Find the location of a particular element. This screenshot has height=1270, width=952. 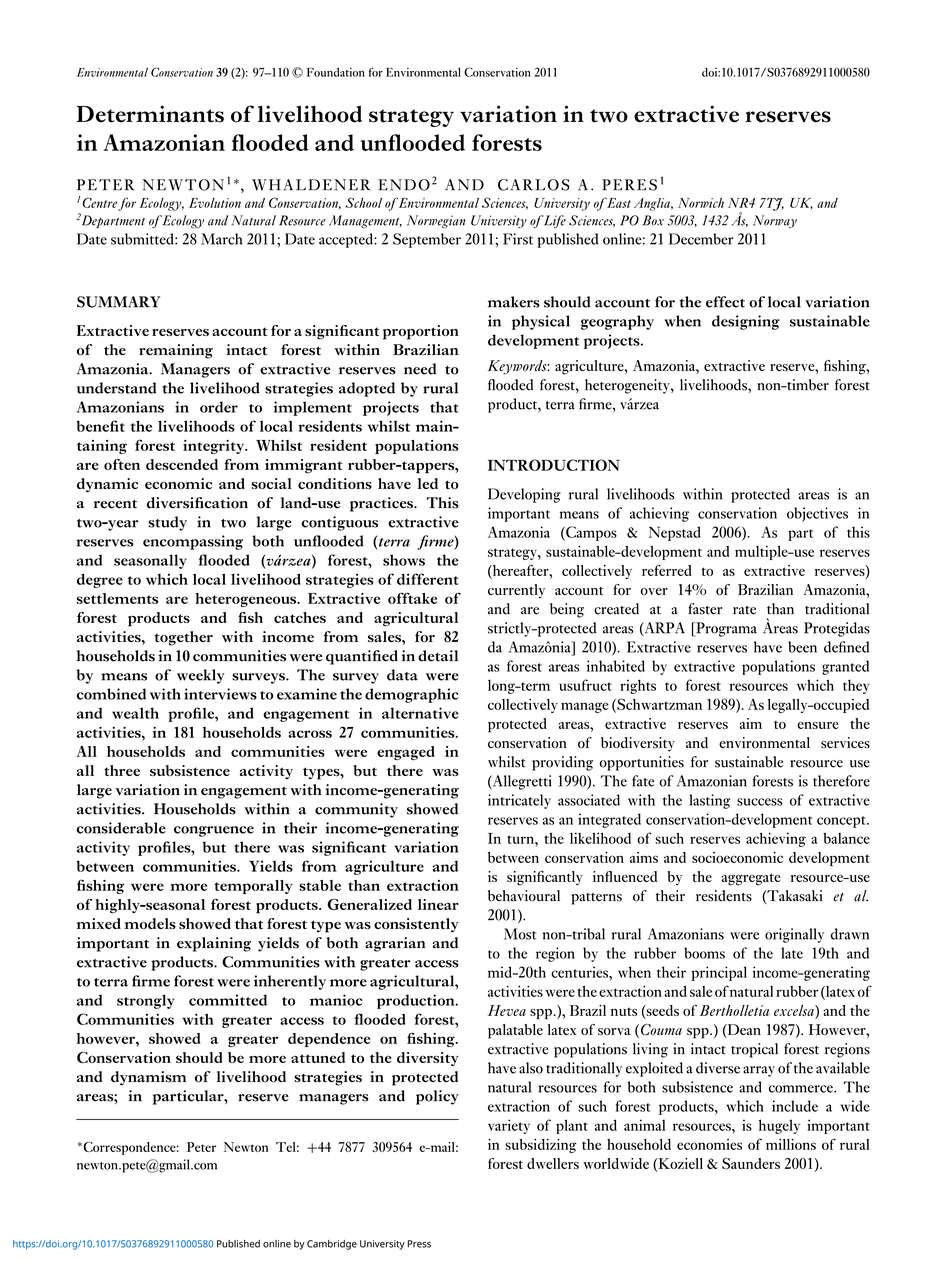

Norway is located at coordinates (775, 221).
